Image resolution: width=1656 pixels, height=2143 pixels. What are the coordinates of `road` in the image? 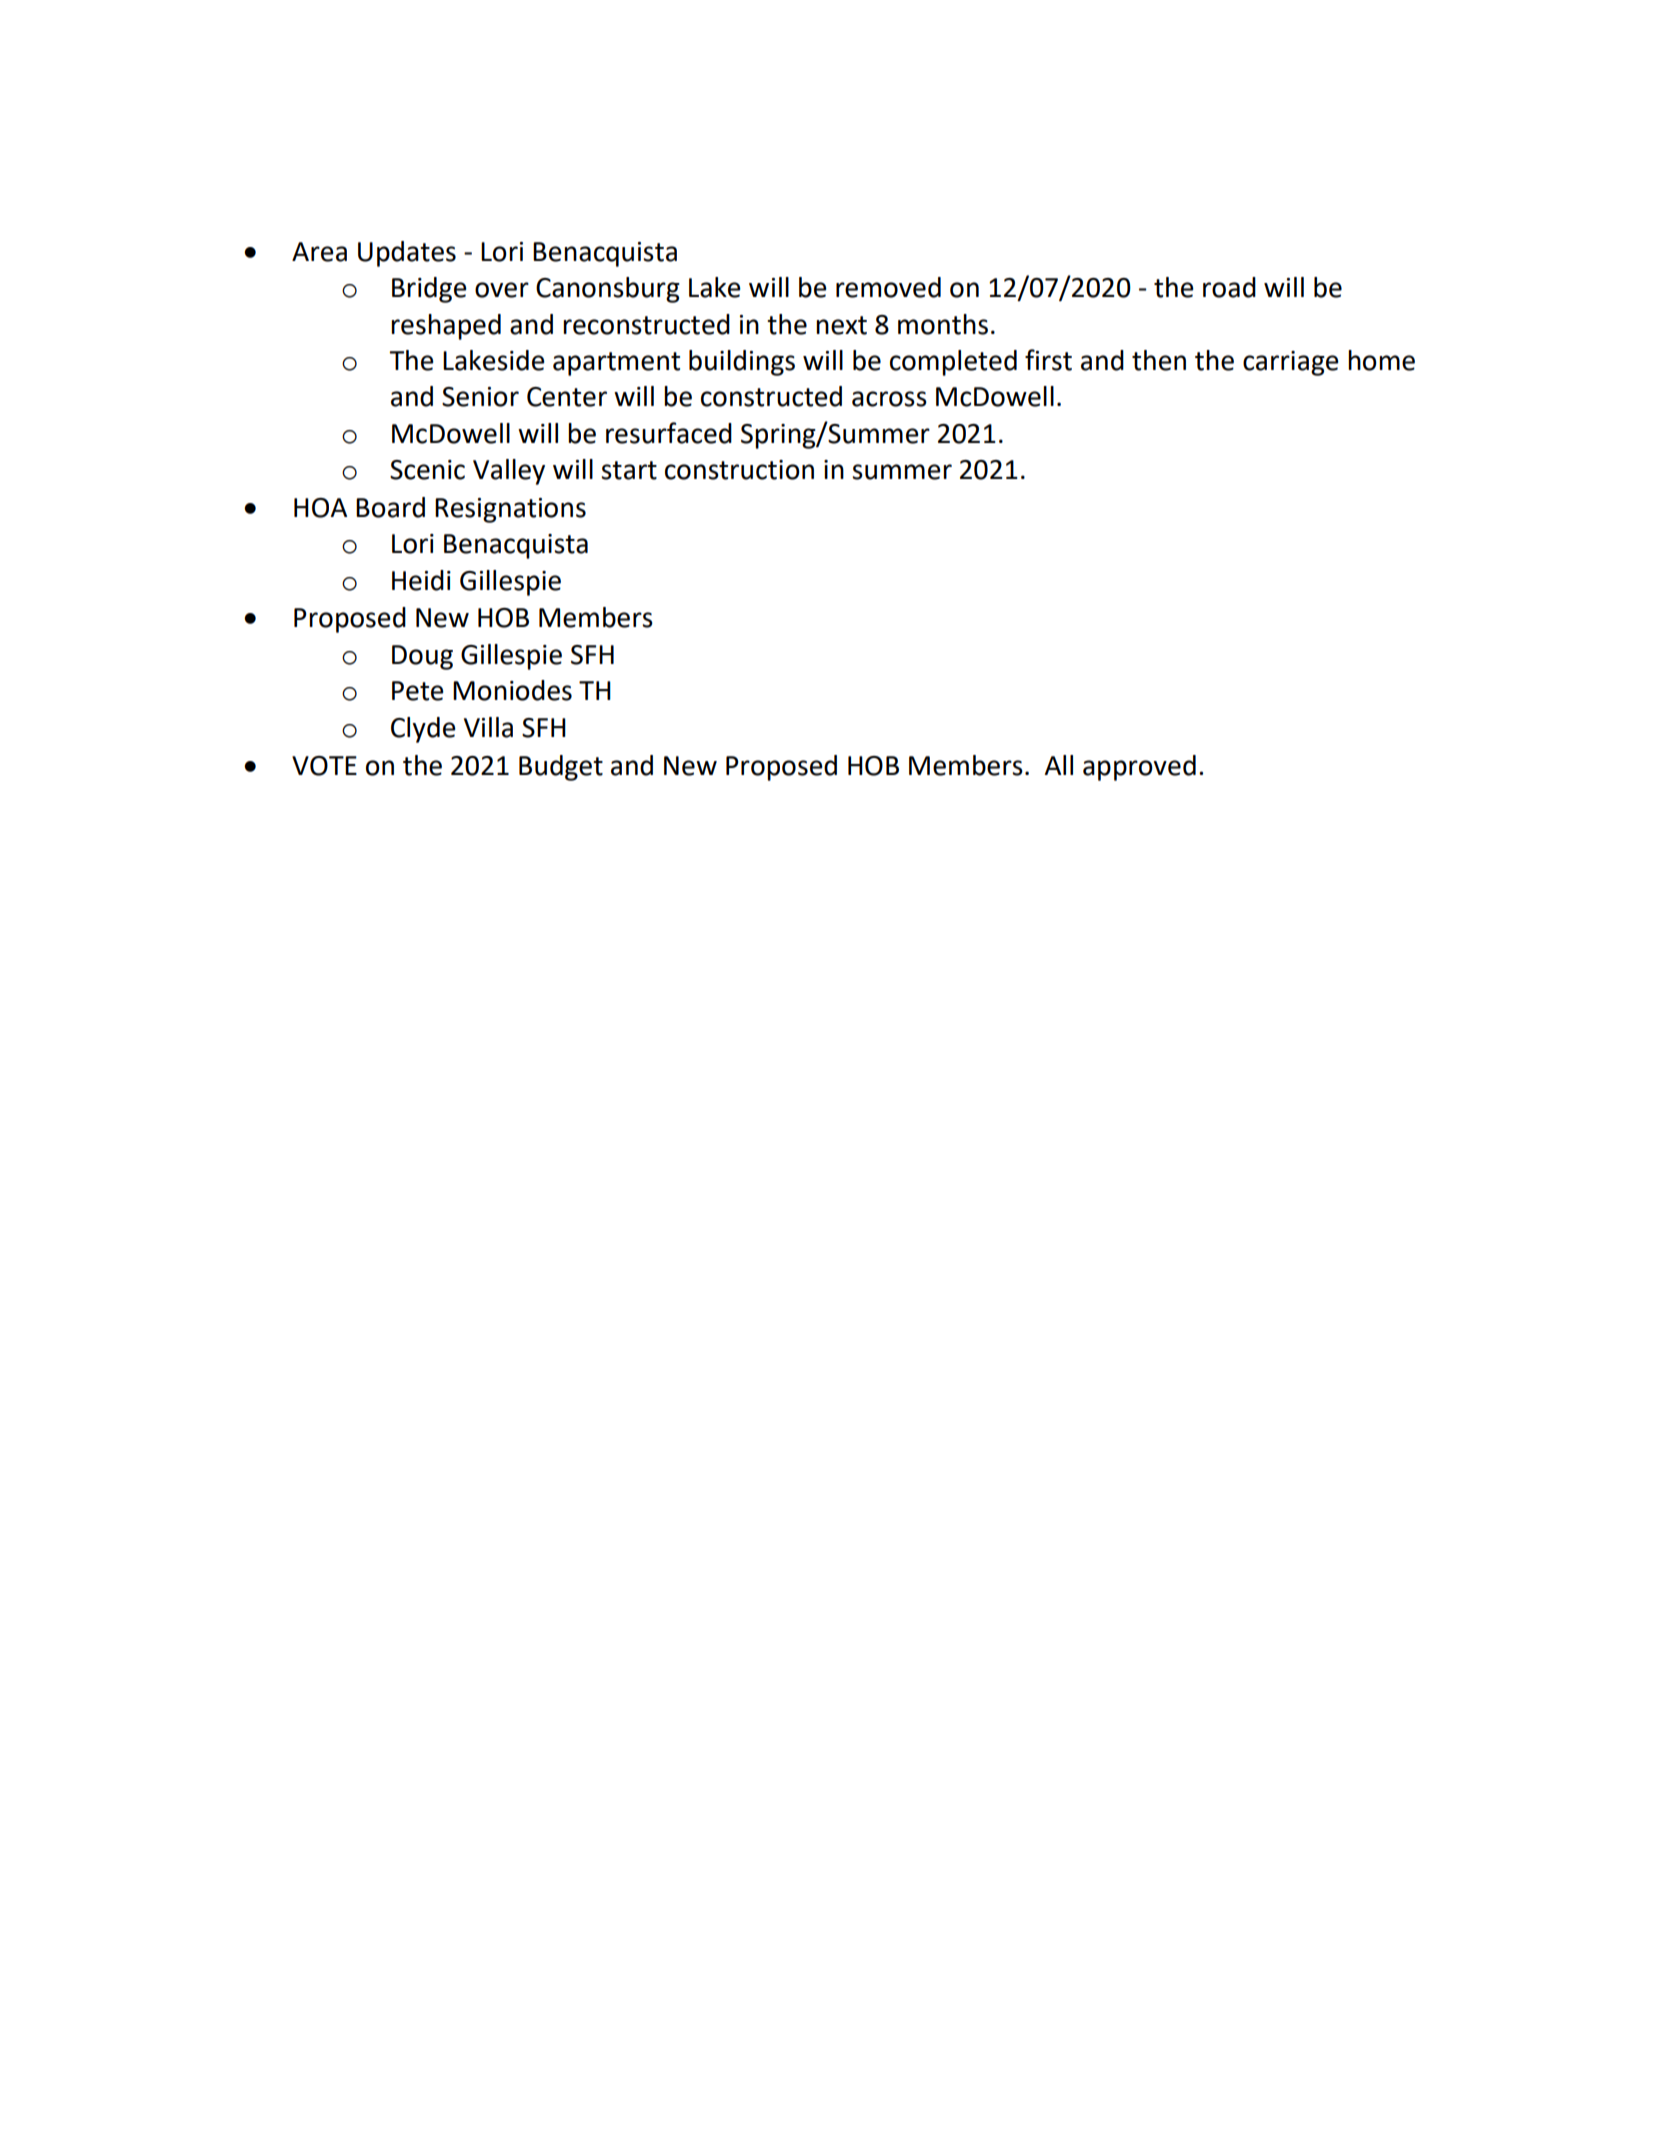 It's located at (1229, 287).
